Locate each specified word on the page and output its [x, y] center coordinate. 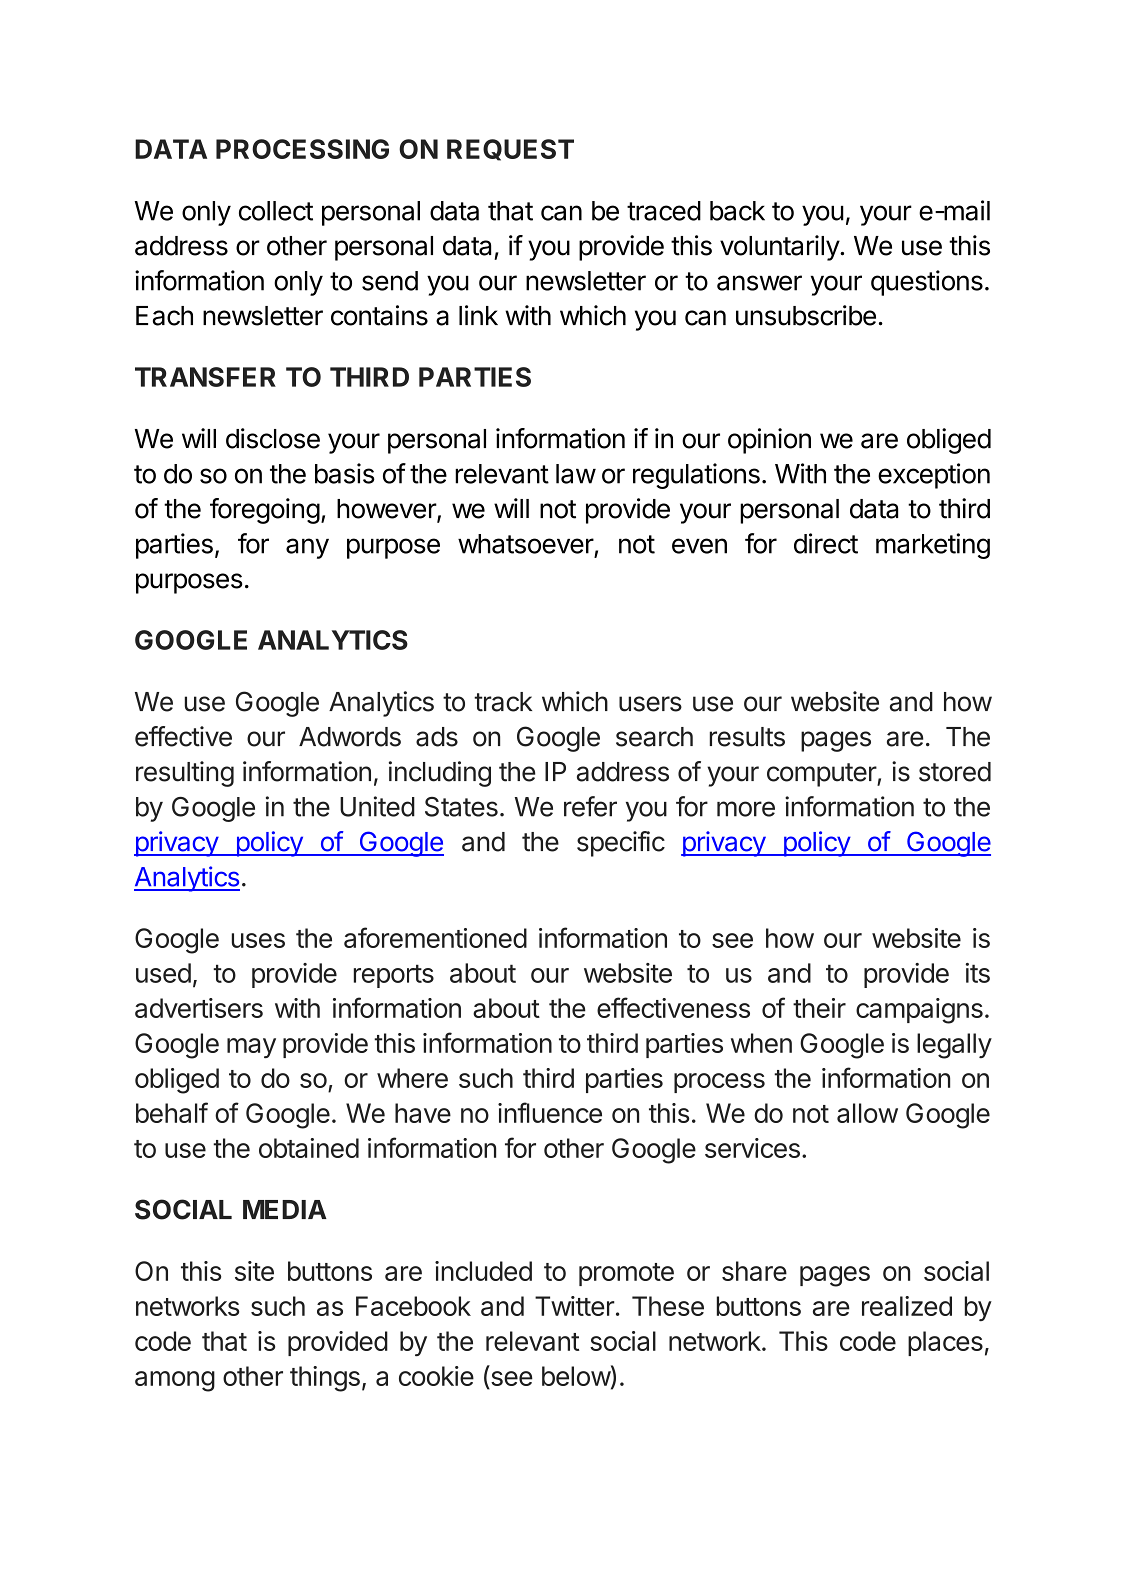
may [251, 1048]
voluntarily [780, 248]
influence [550, 1112]
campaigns [919, 1011]
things [325, 1379]
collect [276, 211]
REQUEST [510, 150]
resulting [185, 774]
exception [934, 476]
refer [590, 806]
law [576, 474]
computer [822, 775]
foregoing [265, 511]
